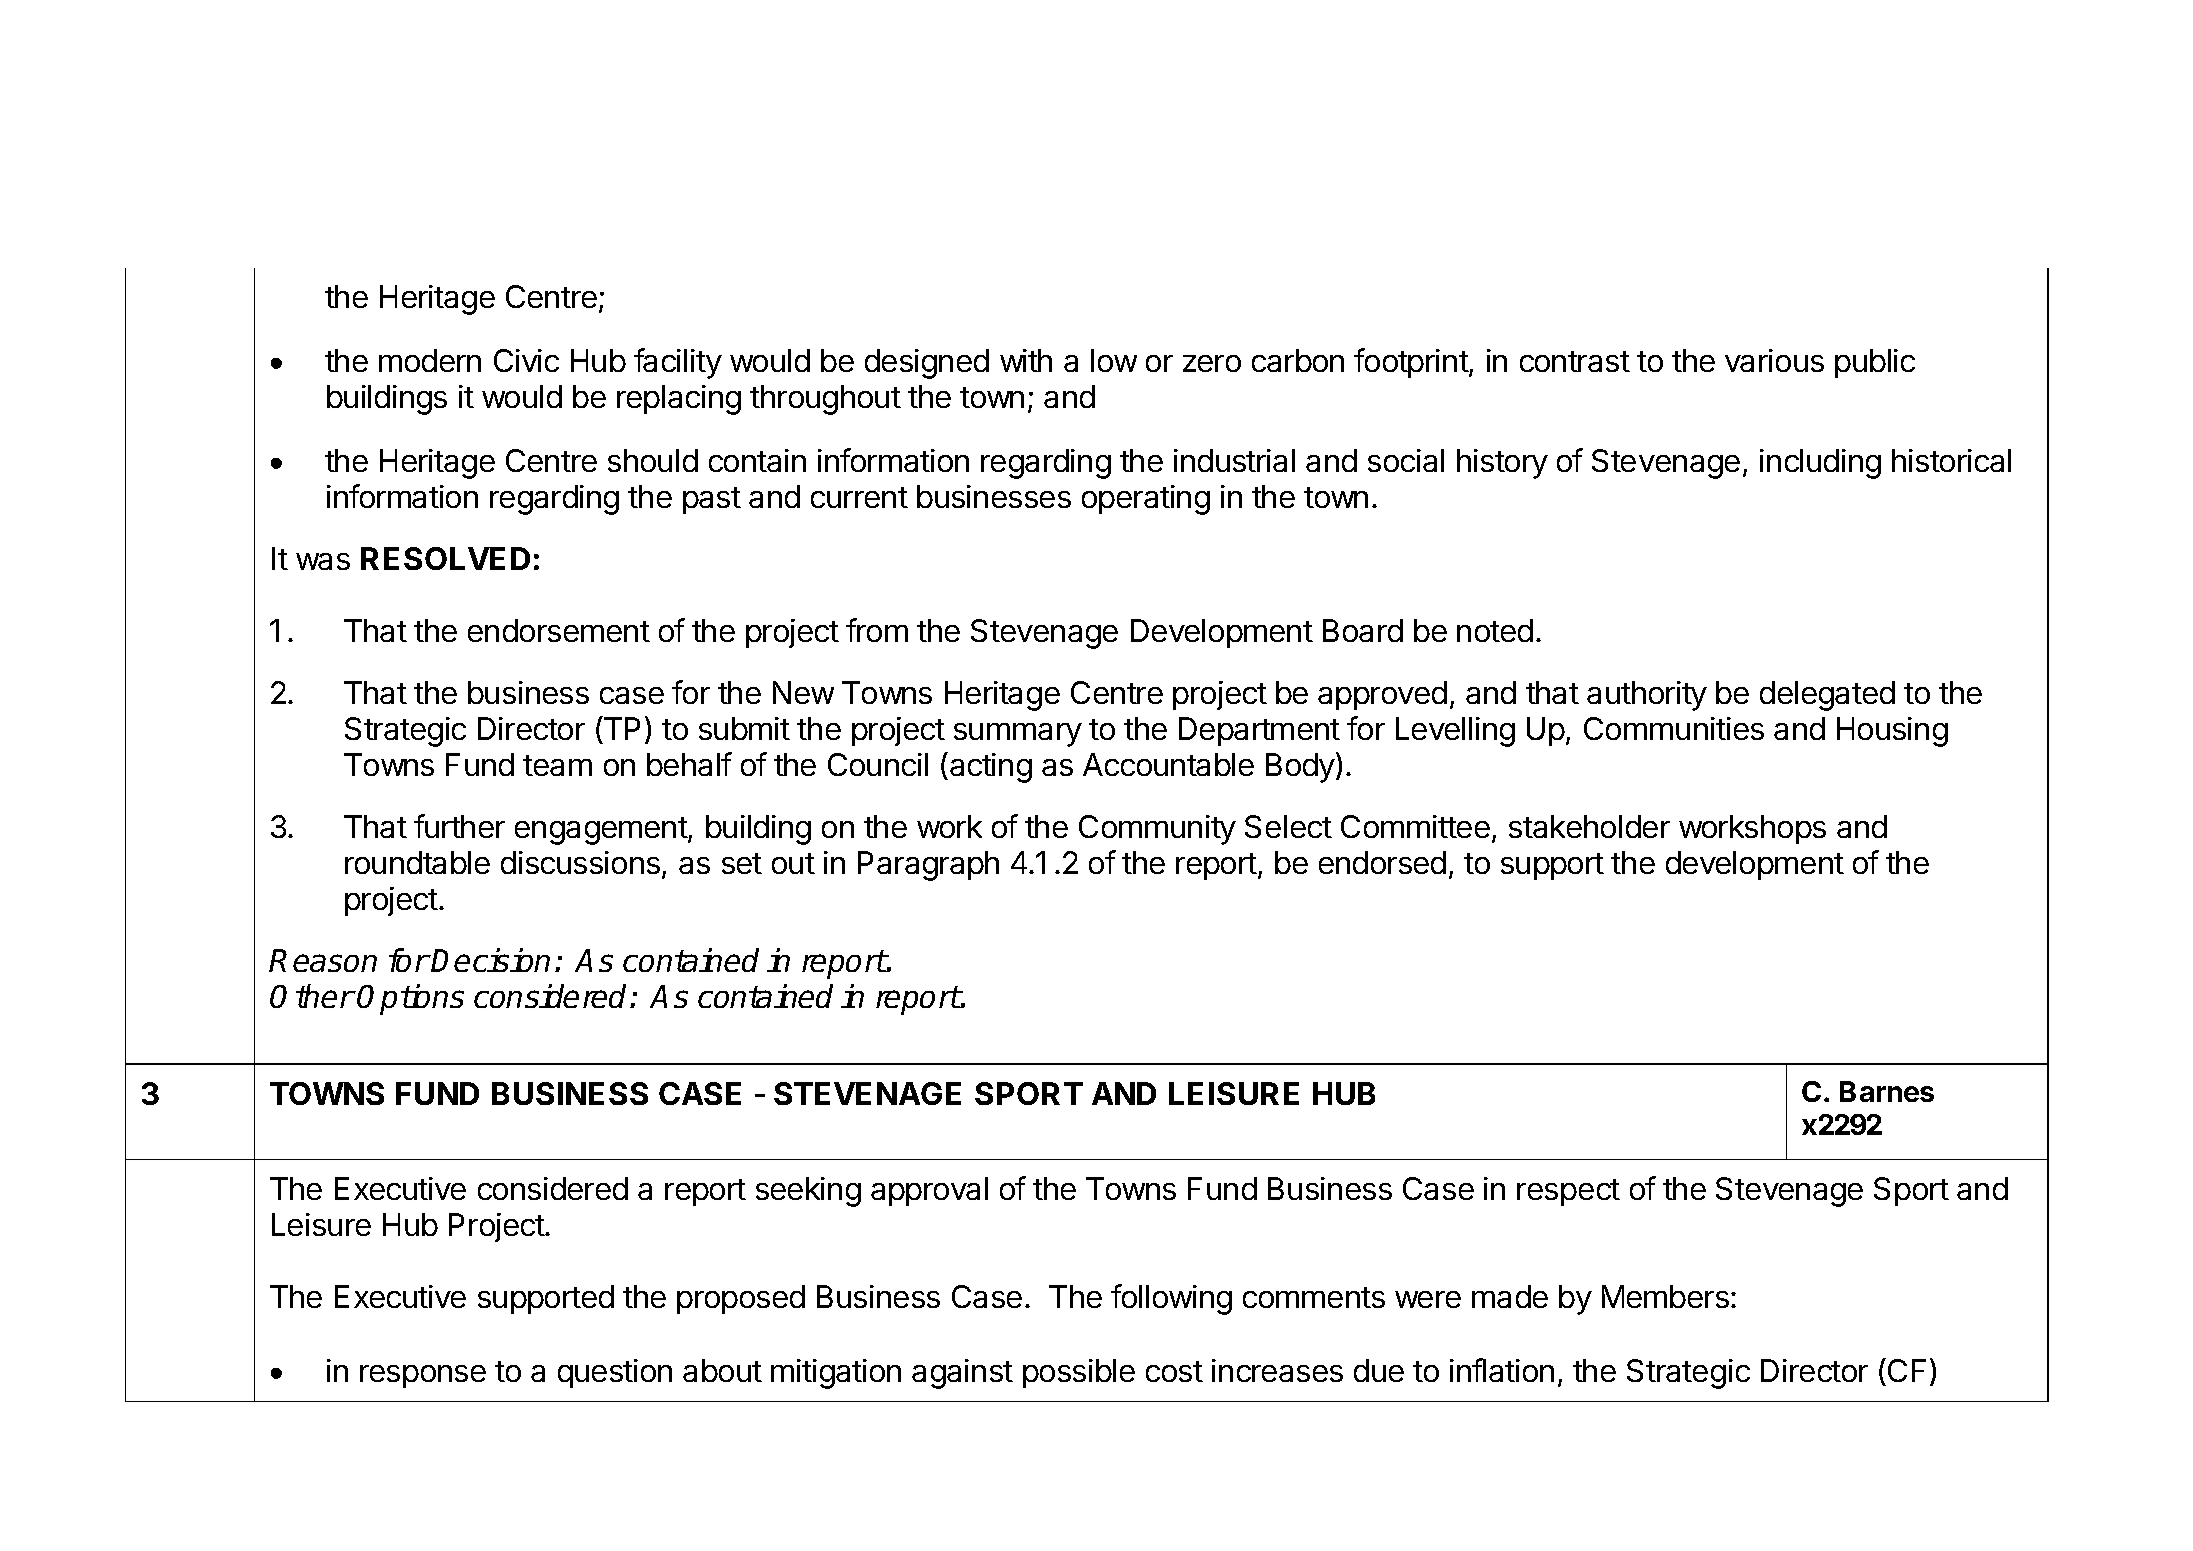 This screenshot has width=2193, height=1551. I want to click on team, so click(557, 765).
